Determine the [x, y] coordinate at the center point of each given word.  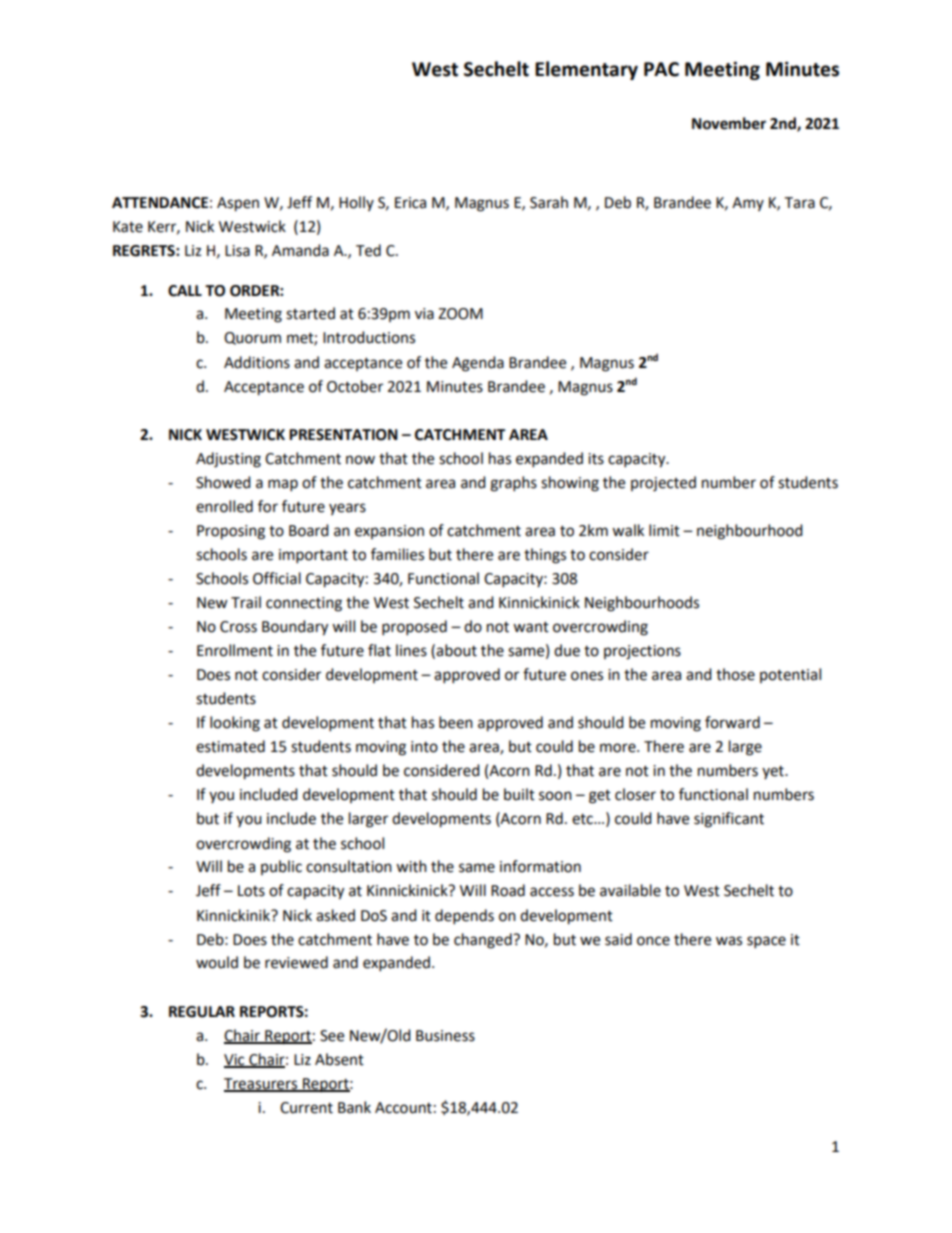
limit [664, 530]
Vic [235, 1060]
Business [445, 1036]
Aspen [238, 204]
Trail [246, 602]
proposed [414, 628]
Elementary [586, 70]
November [729, 123]
